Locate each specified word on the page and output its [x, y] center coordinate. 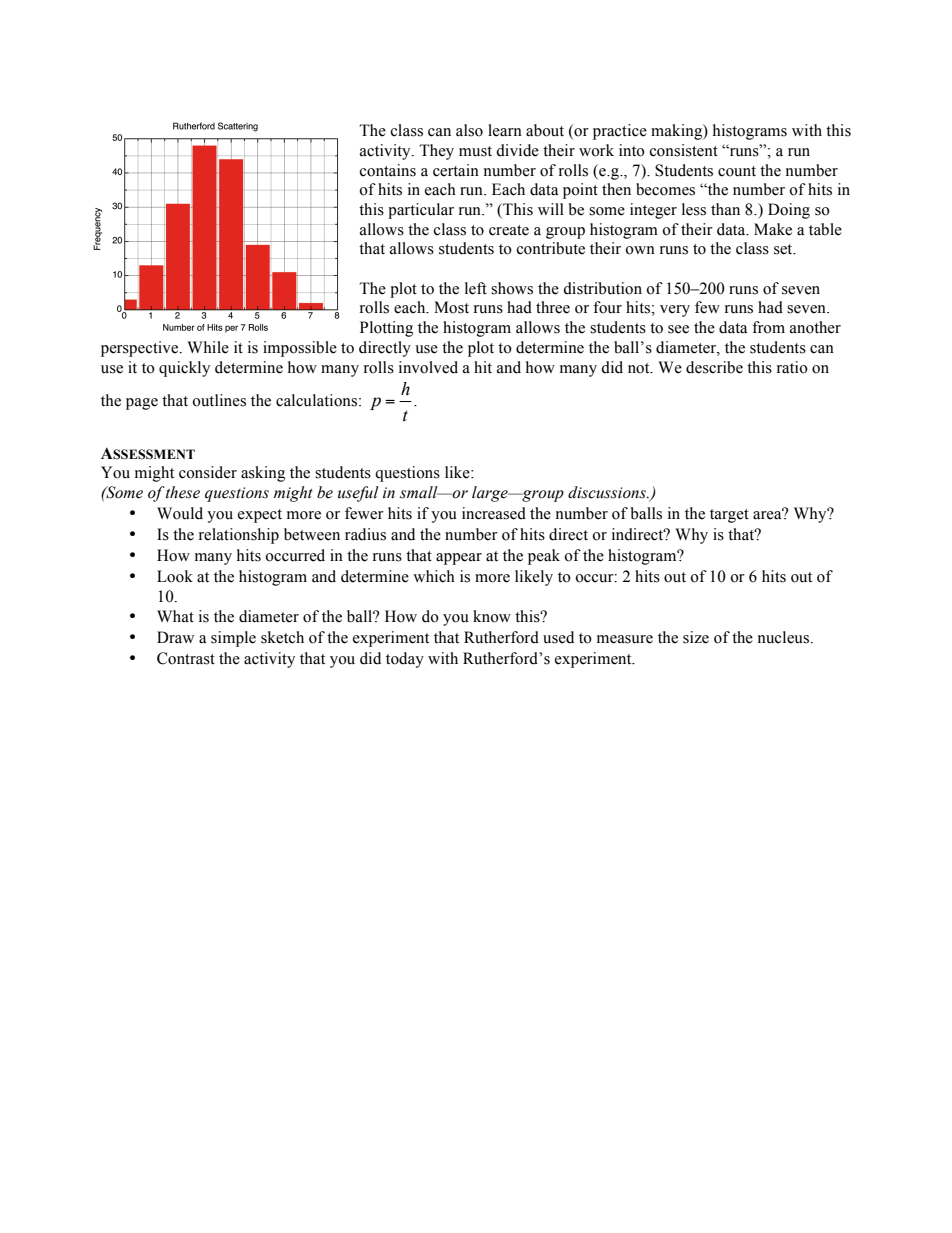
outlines [219, 400]
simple [233, 639]
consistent [684, 150]
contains [388, 170]
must [475, 151]
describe [714, 367]
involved [428, 367]
